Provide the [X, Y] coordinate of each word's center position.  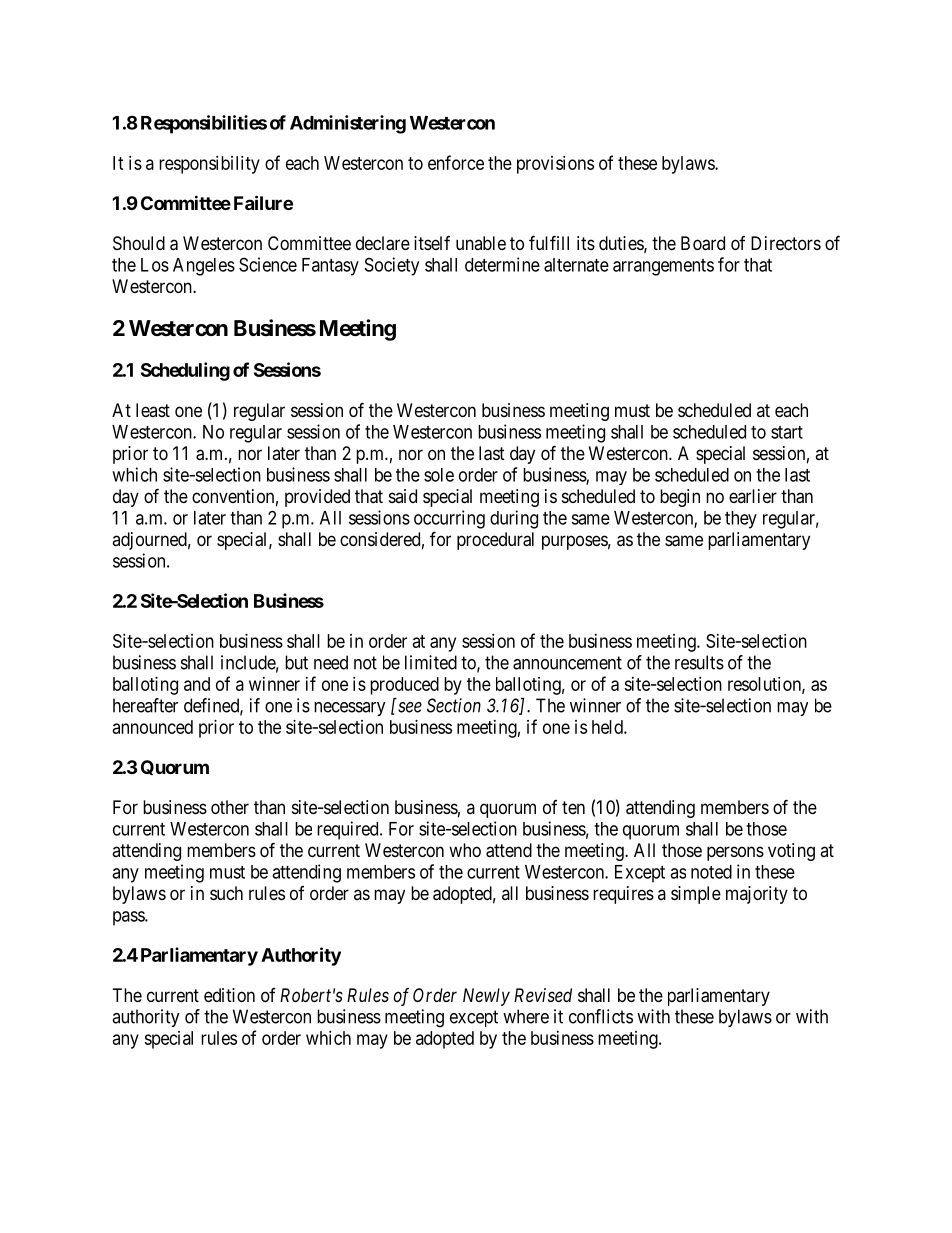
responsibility [209, 165]
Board [703, 243]
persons [735, 853]
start [787, 432]
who [465, 850]
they [741, 520]
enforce [456, 162]
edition [229, 995]
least [153, 410]
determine [502, 264]
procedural [495, 541]
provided [317, 498]
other [230, 807]
